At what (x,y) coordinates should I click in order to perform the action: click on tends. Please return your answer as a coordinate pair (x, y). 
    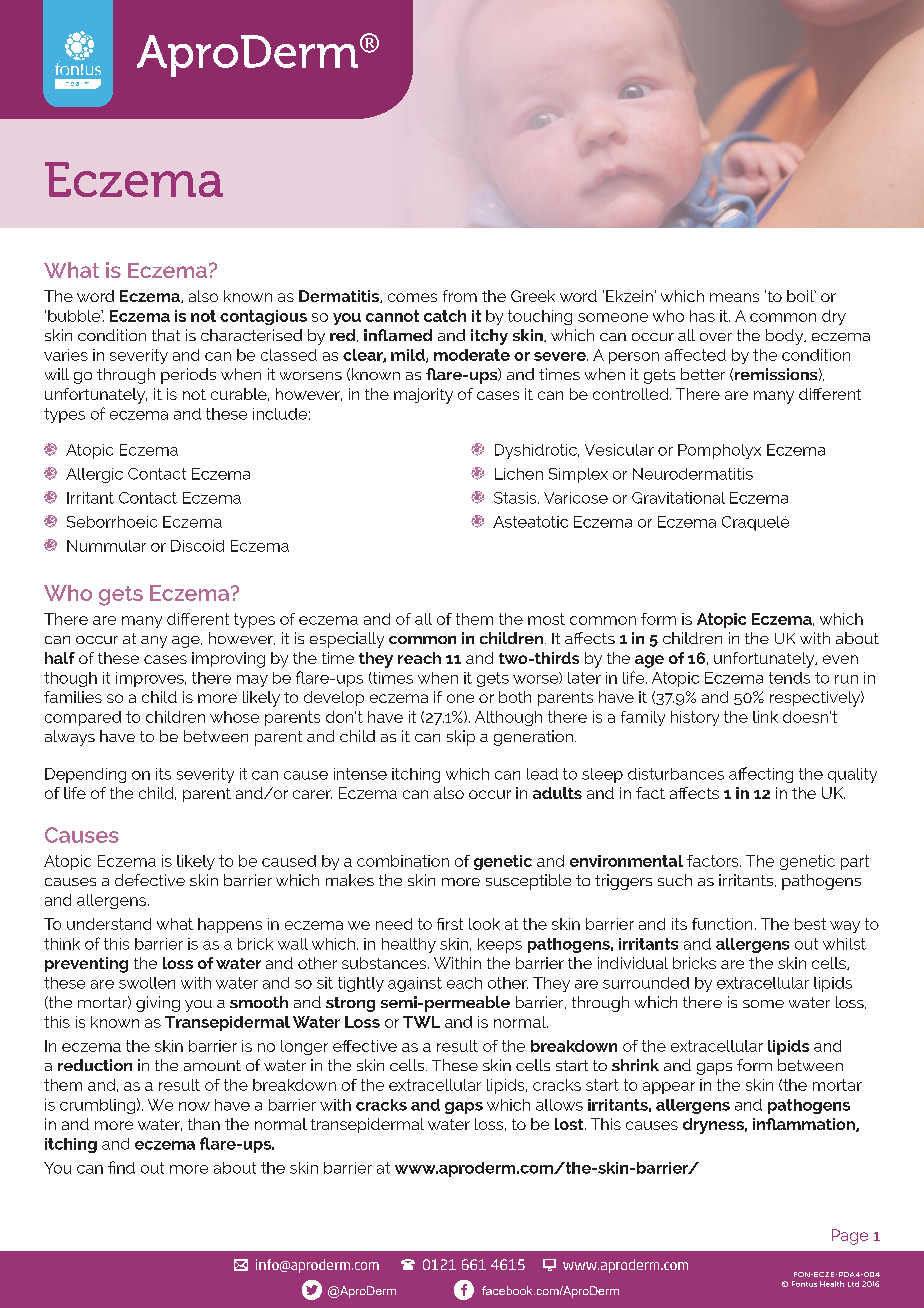
    Looking at the image, I should click on (789, 678).
